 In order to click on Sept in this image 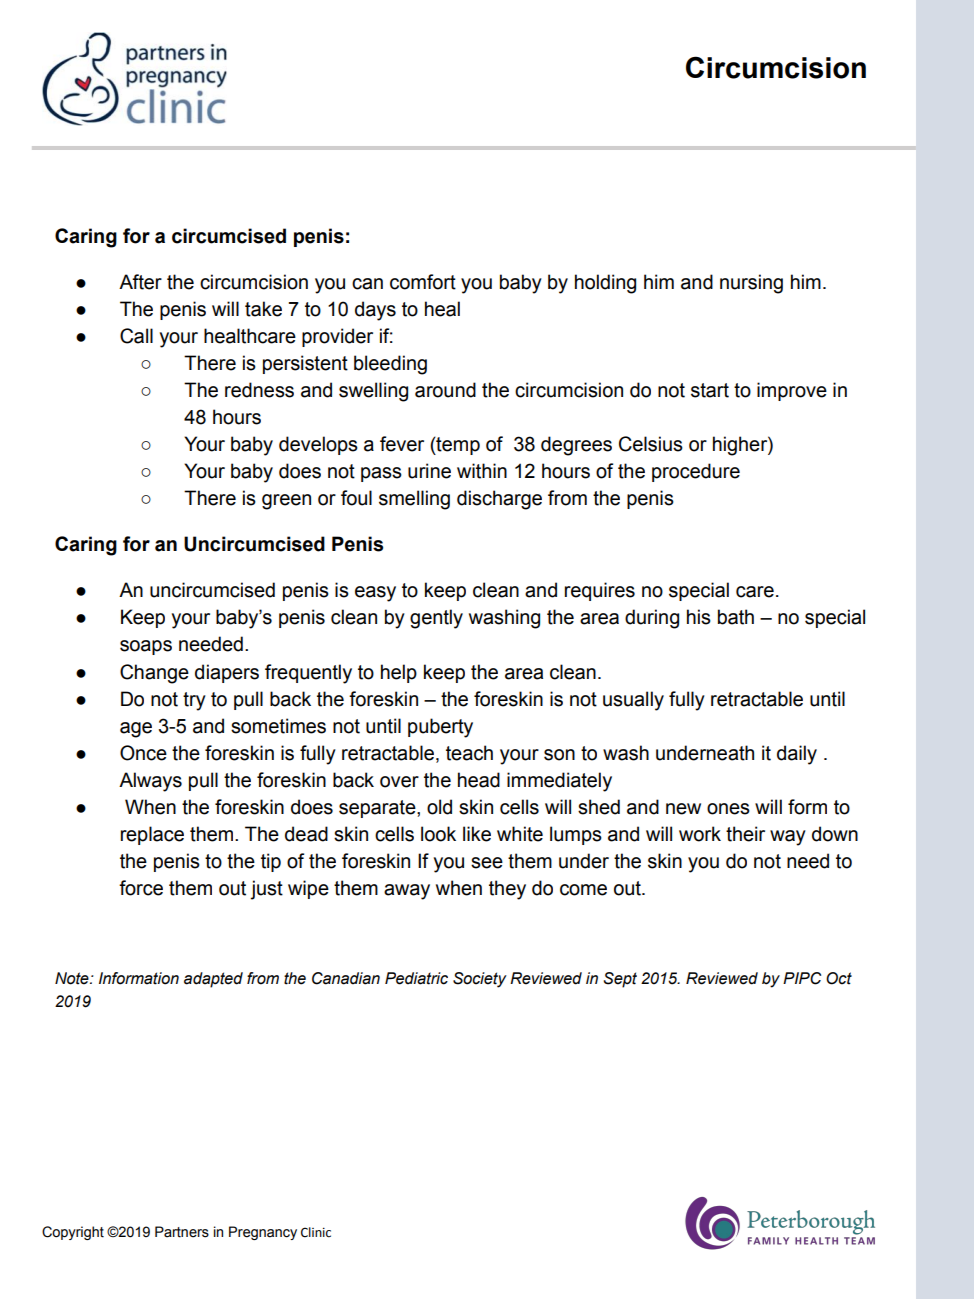, I will do `click(620, 980)`.
